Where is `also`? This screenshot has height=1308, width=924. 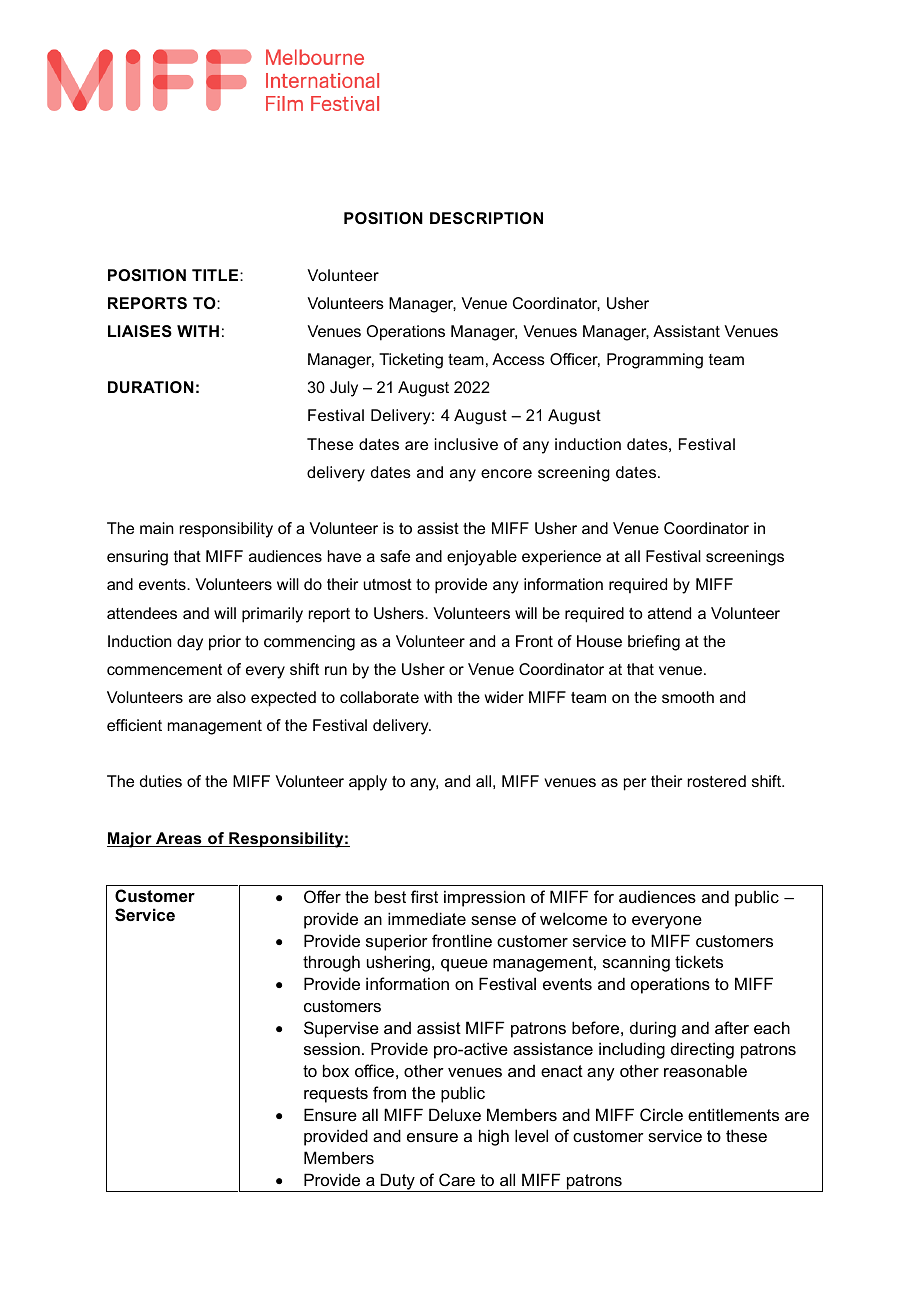 also is located at coordinates (231, 697).
